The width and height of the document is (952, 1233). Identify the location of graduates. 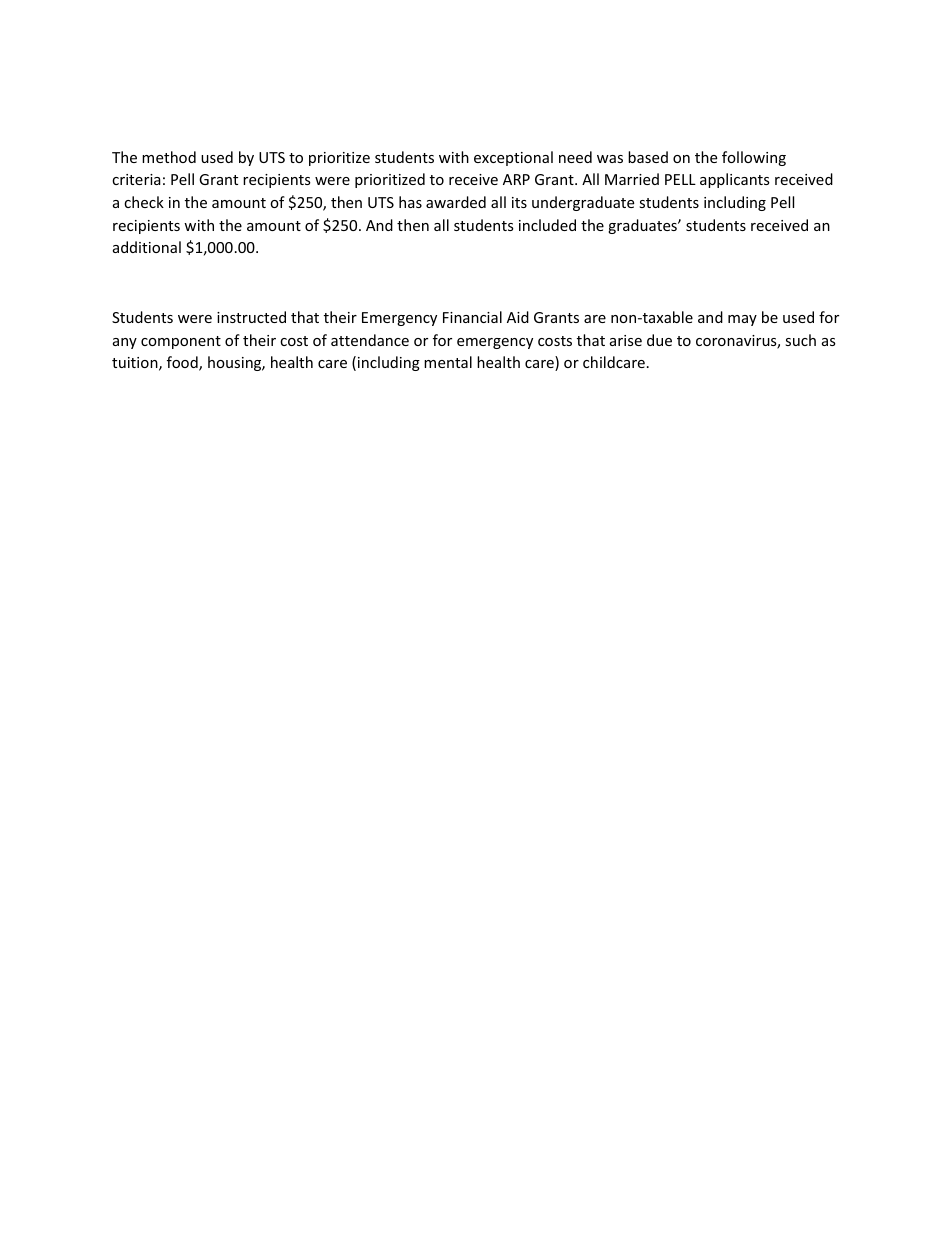
(643, 226).
